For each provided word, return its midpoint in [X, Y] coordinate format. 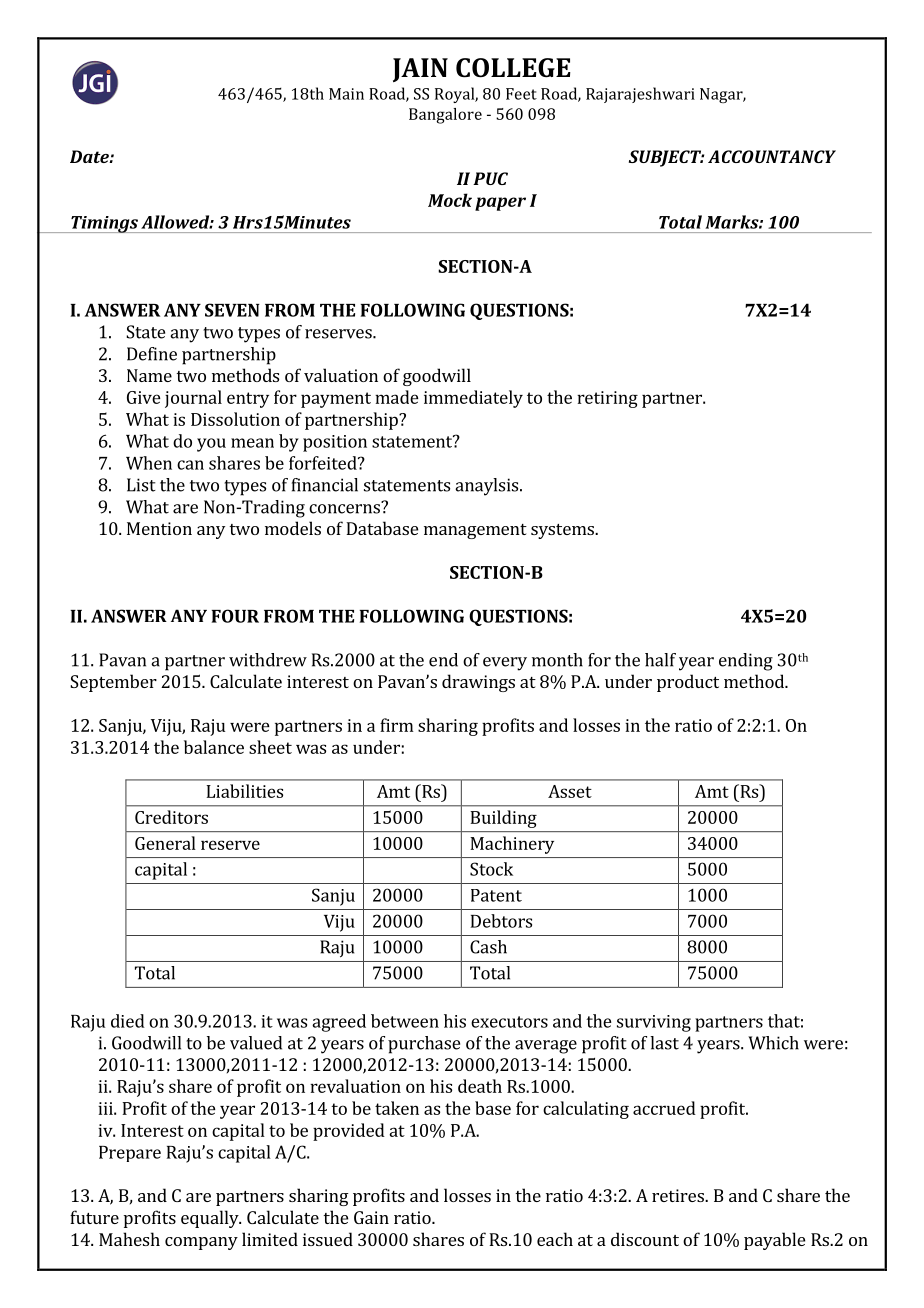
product [688, 683]
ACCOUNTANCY [772, 156]
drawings [478, 683]
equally [211, 1219]
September [113, 683]
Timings [104, 224]
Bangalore [445, 116]
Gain [371, 1217]
